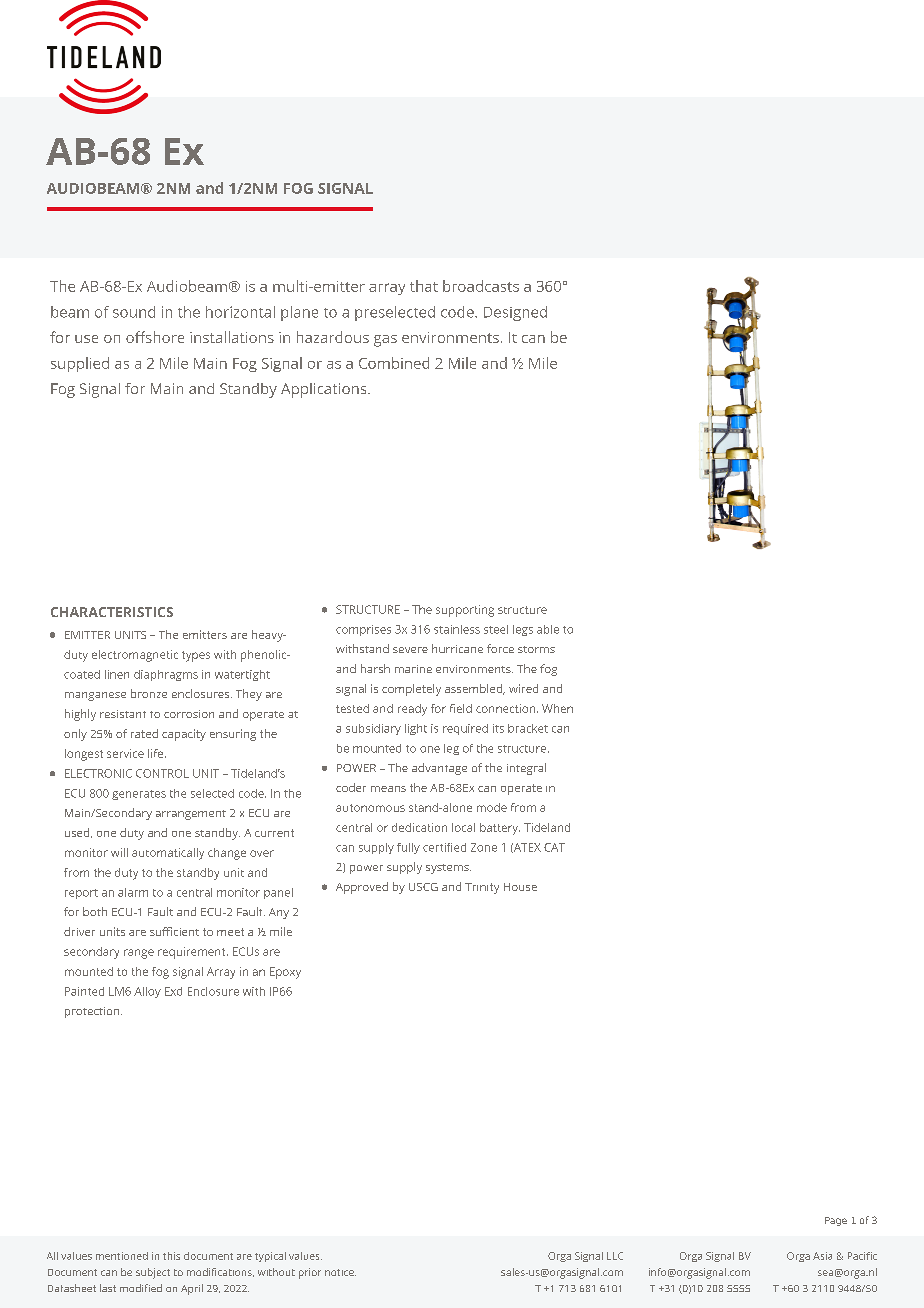 This image has height=1308, width=924. What do you see at coordinates (134, 312) in the image?
I see `sound` at bounding box center [134, 312].
